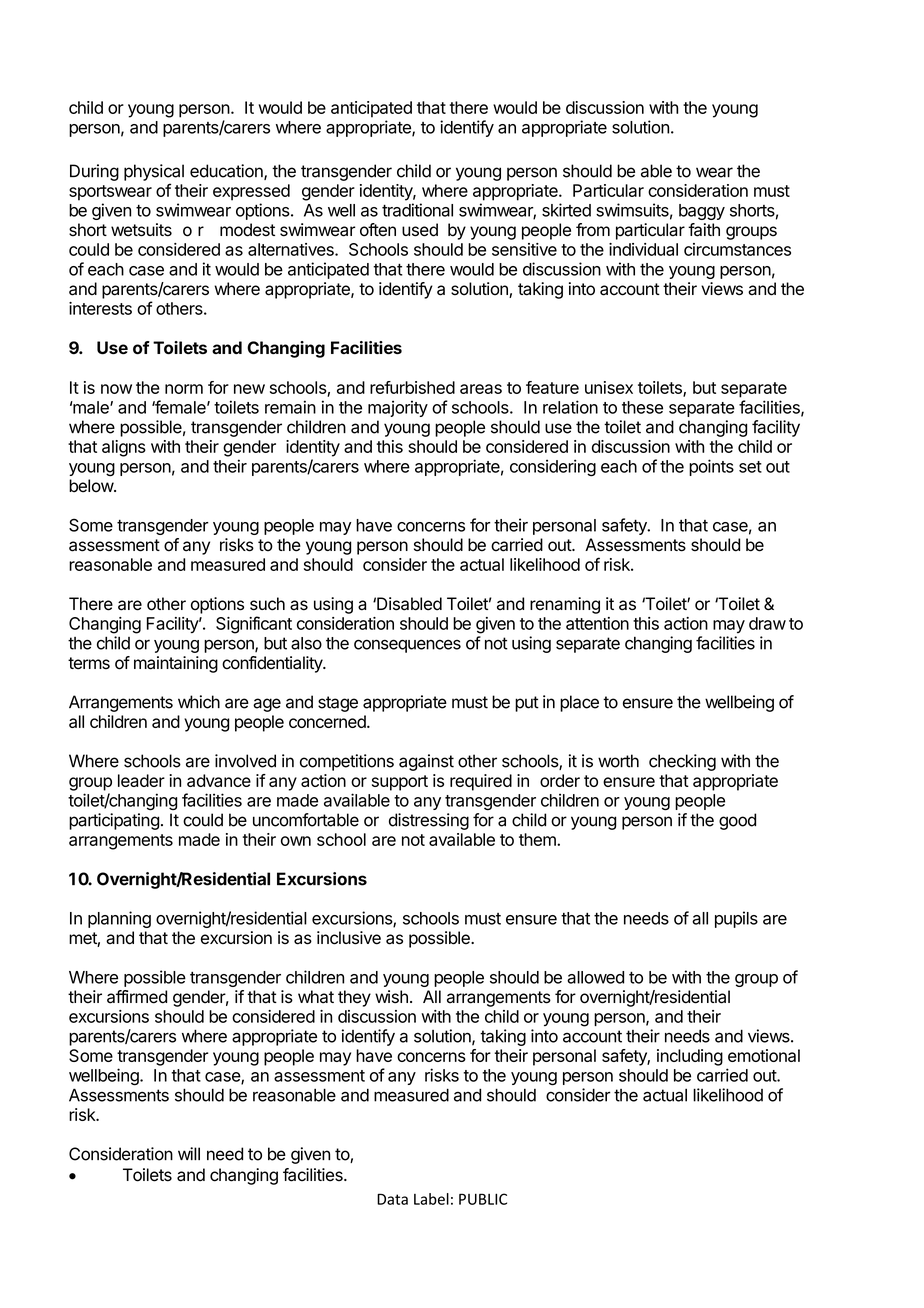  I want to click on Label, so click(431, 1199).
